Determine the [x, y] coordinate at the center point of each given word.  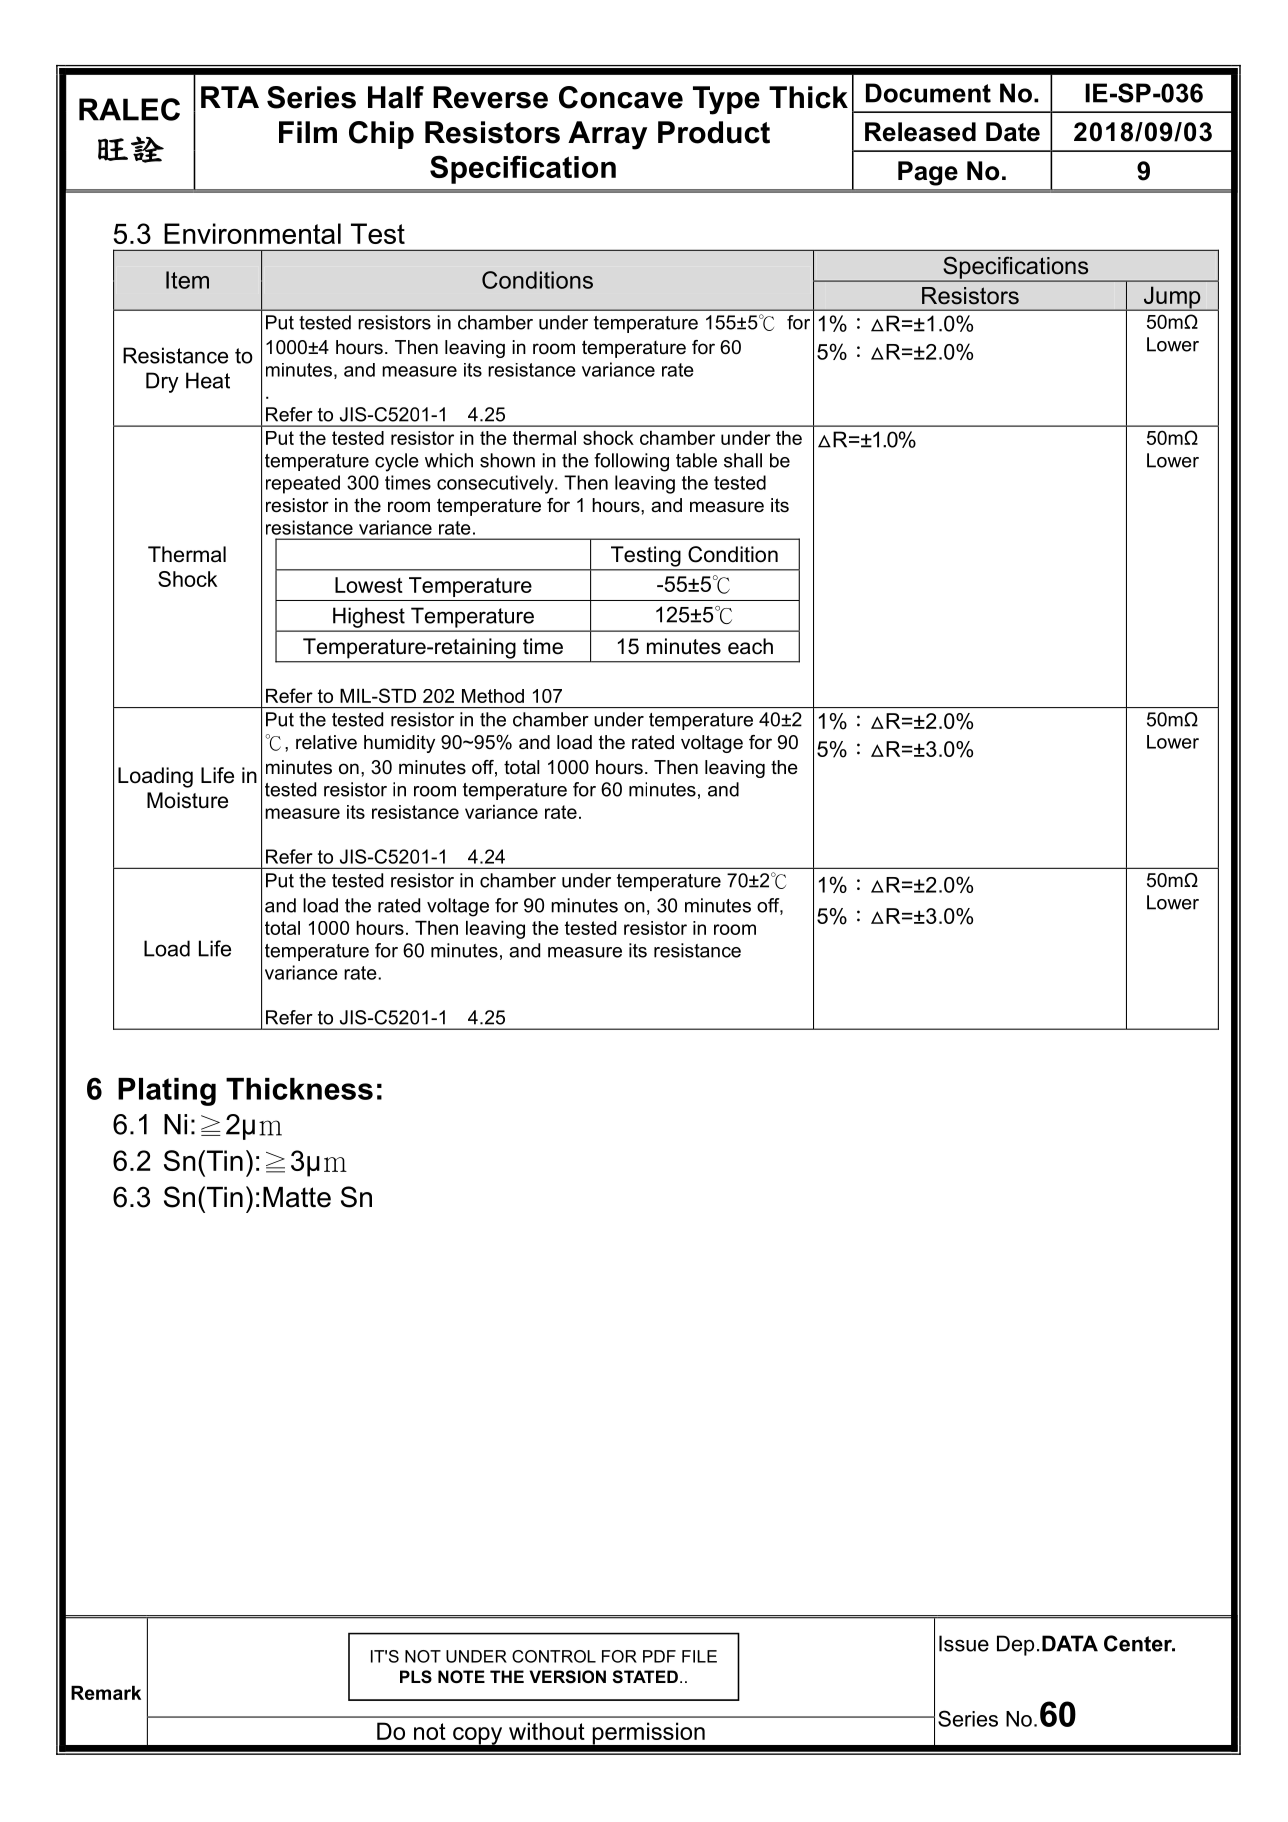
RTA [230, 97]
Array [607, 135]
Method [493, 696]
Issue [964, 1643]
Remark [106, 1693]
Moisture [187, 800]
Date [1013, 132]
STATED [645, 1677]
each [750, 646]
